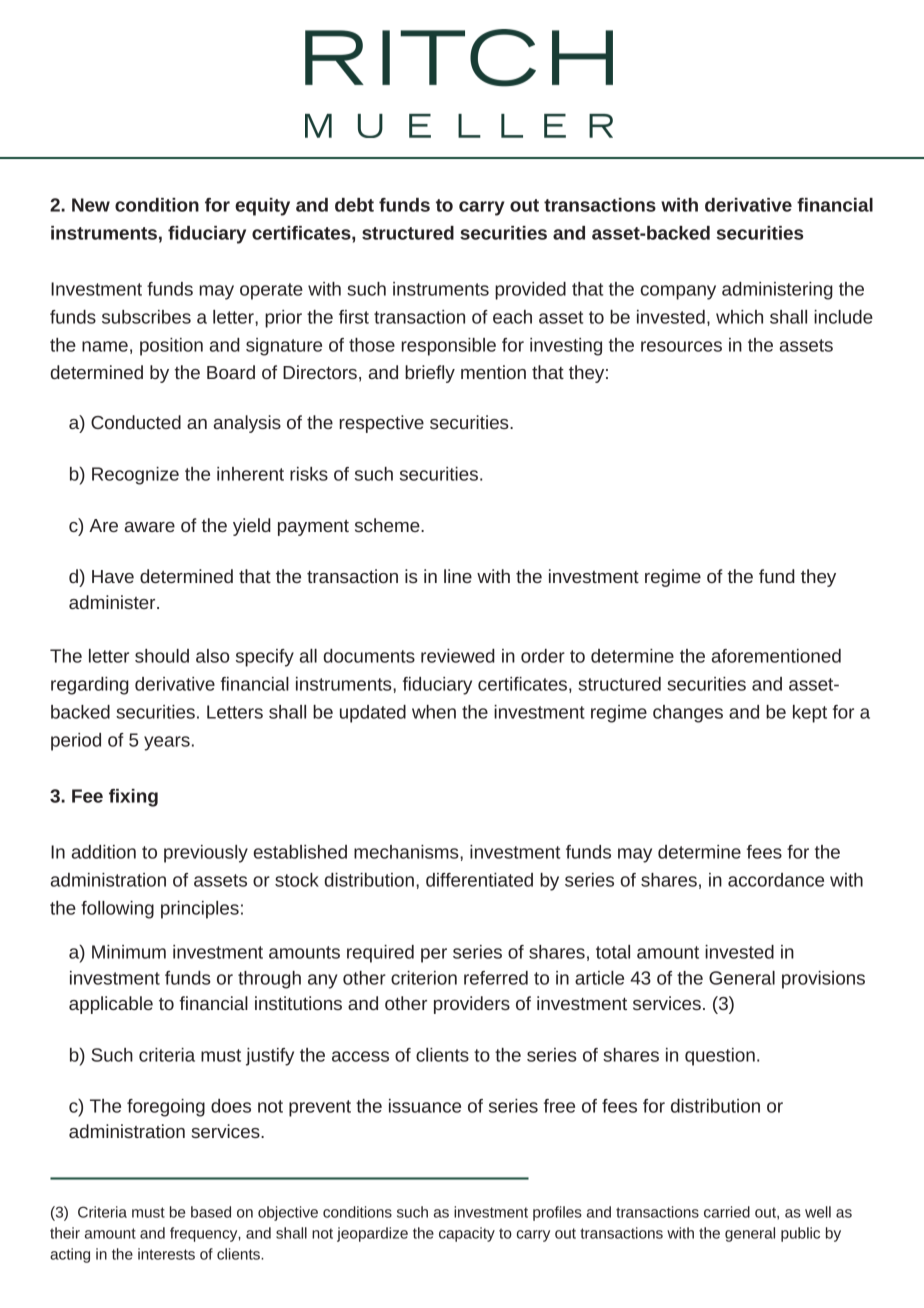  What do you see at coordinates (167, 743) in the document?
I see `years` at bounding box center [167, 743].
